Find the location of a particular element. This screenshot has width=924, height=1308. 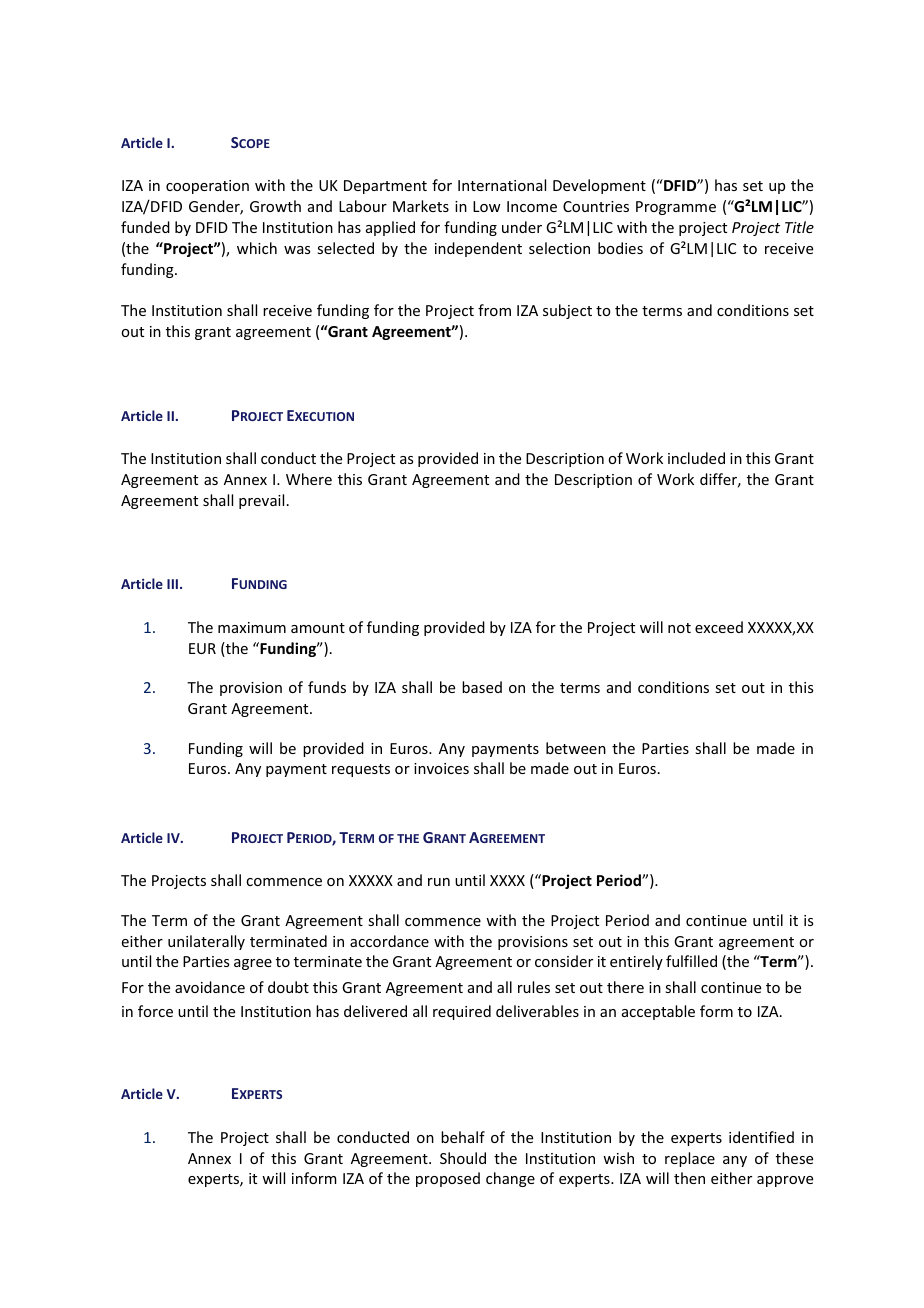

Should is located at coordinates (463, 1158).
